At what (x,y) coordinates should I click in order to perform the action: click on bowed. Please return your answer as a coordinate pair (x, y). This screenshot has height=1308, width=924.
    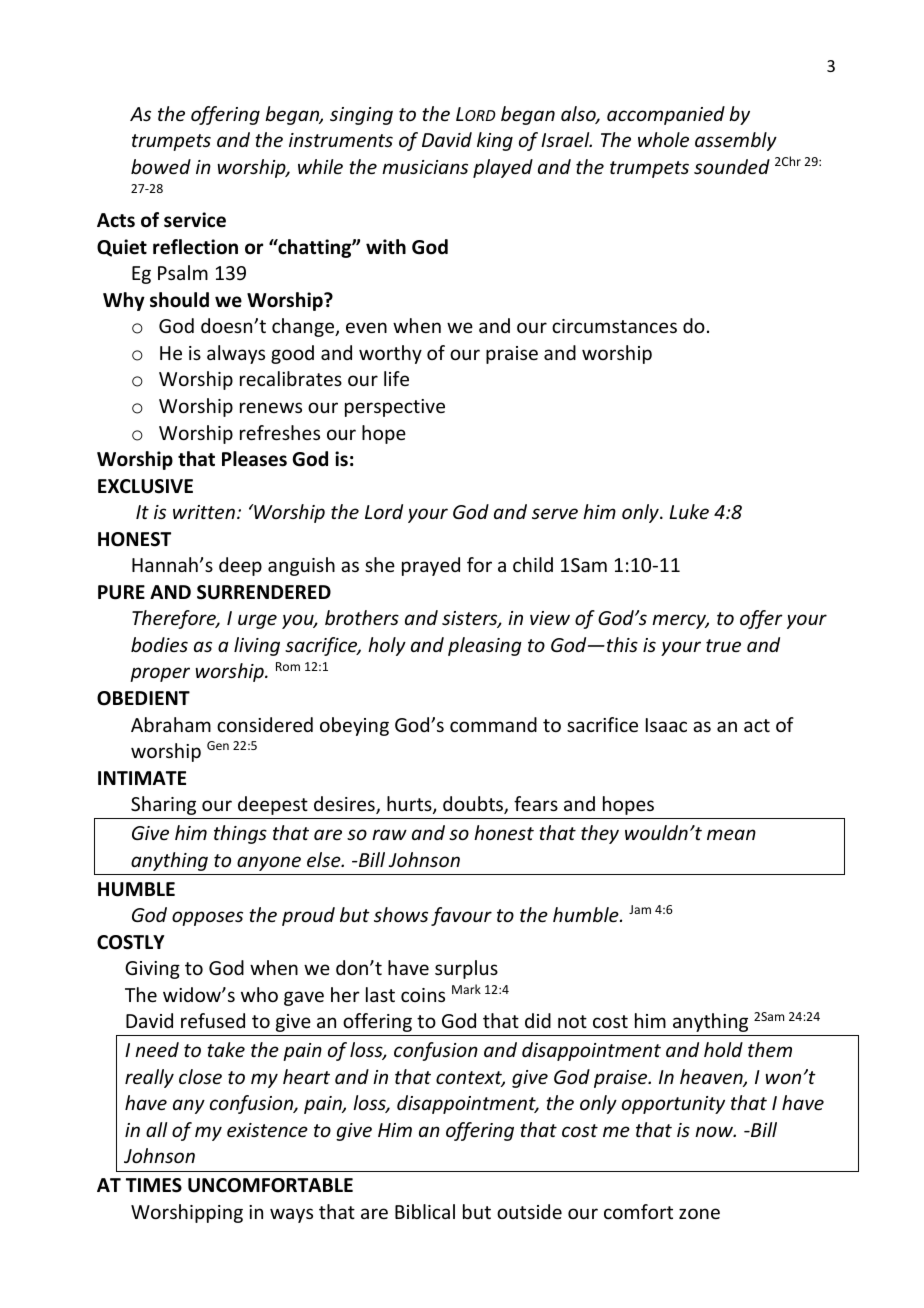
    Looking at the image, I should click on (161, 166).
